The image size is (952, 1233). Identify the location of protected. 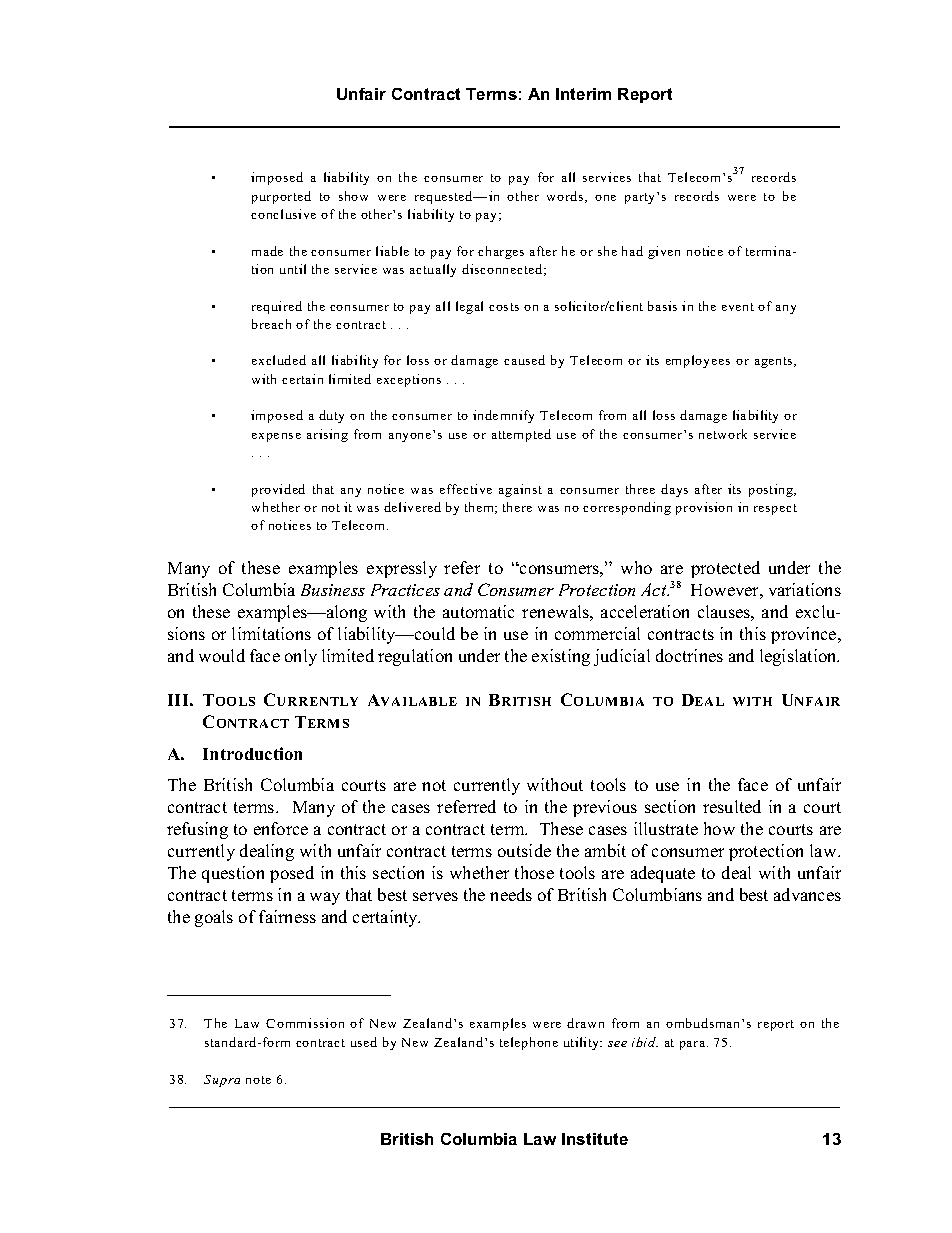
(725, 569).
